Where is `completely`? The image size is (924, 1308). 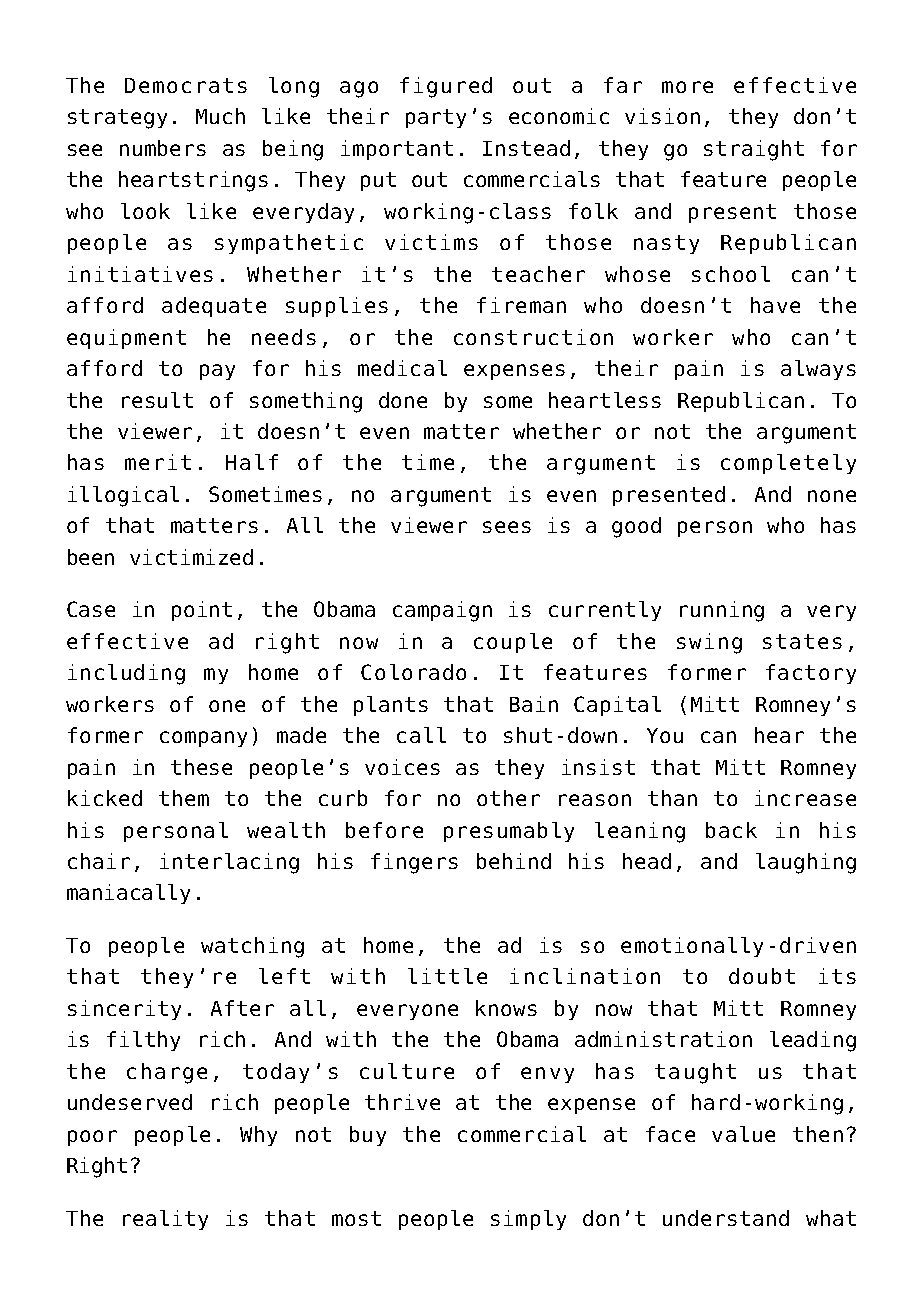
completely is located at coordinates (788, 464).
